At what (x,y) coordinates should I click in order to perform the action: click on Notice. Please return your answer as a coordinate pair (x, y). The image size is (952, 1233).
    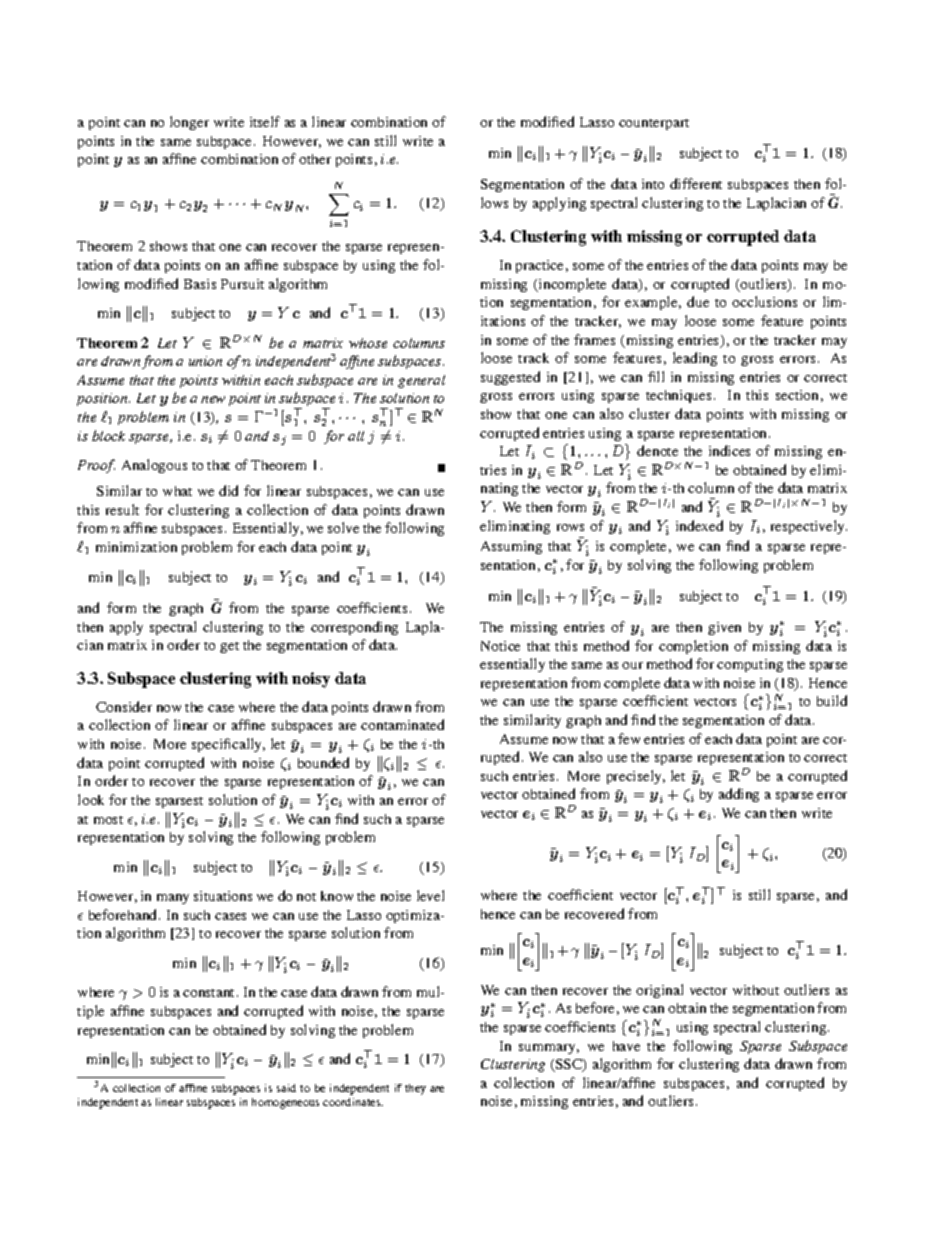
    Looking at the image, I should click on (500, 646).
